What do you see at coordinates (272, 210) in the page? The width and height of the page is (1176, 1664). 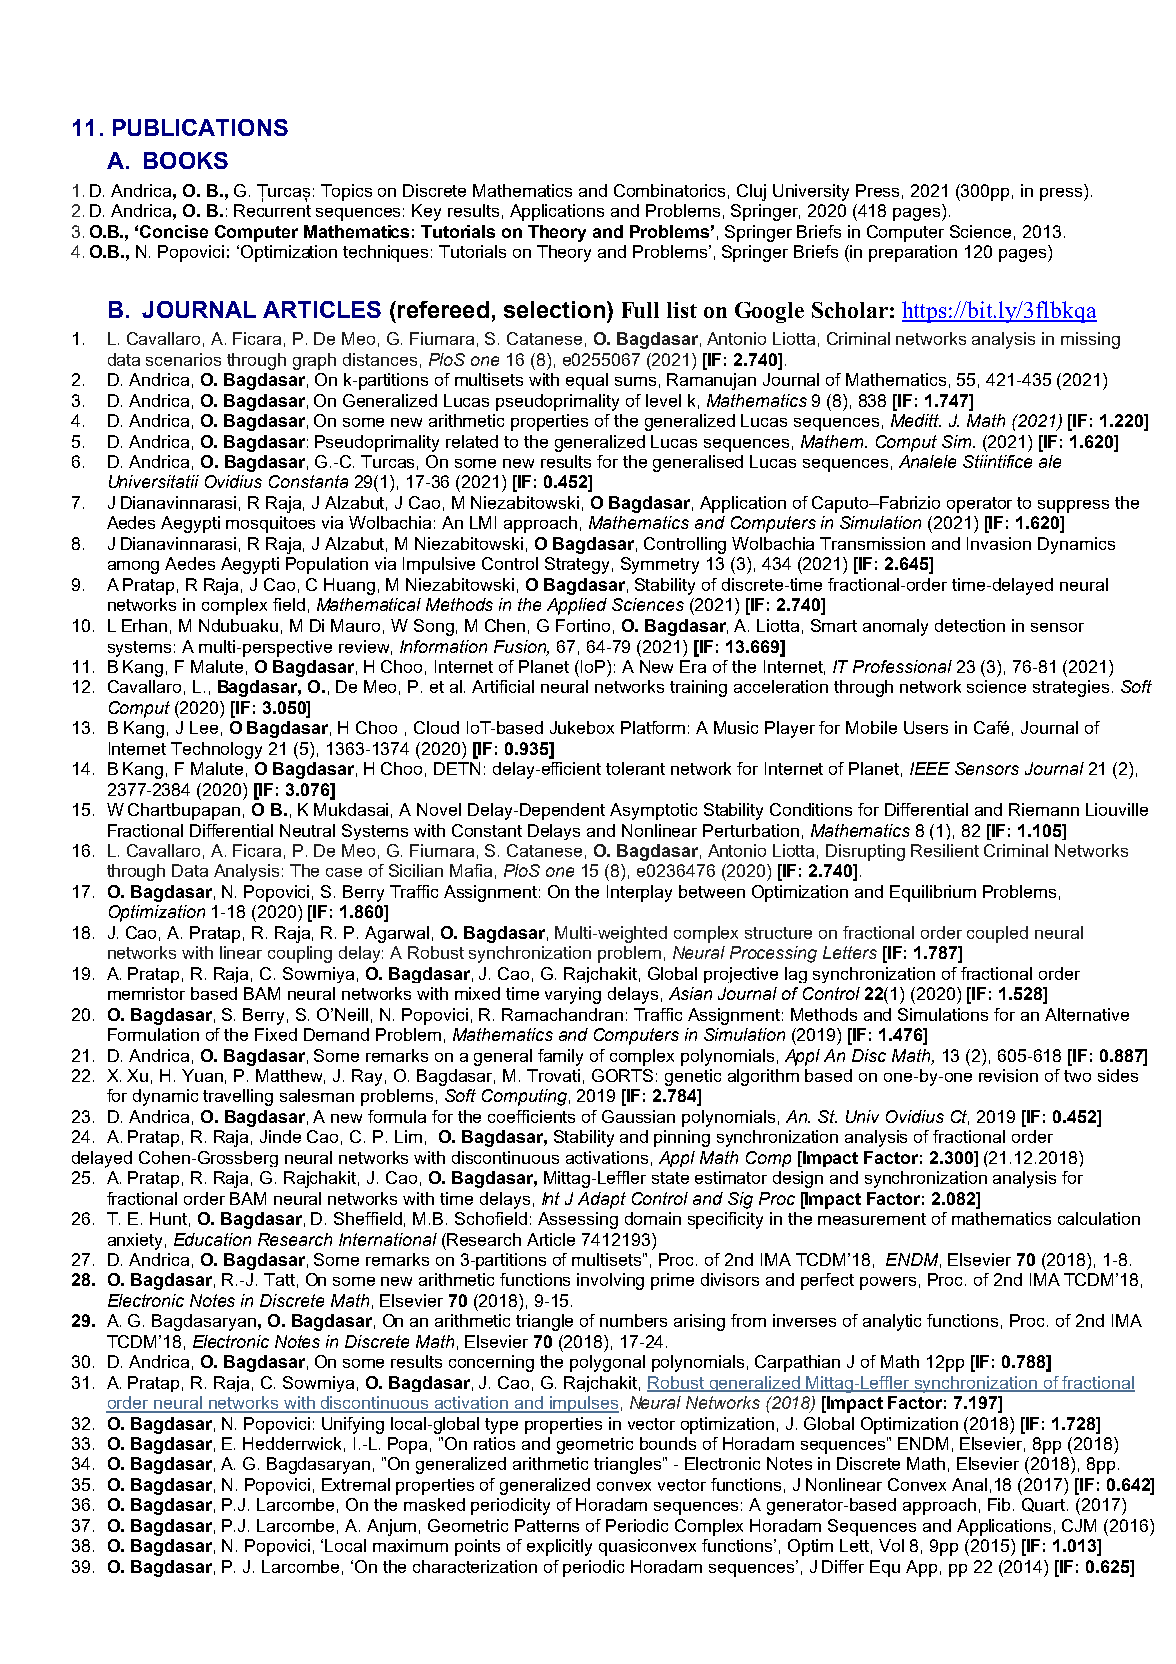 I see `Recurrent` at bounding box center [272, 210].
